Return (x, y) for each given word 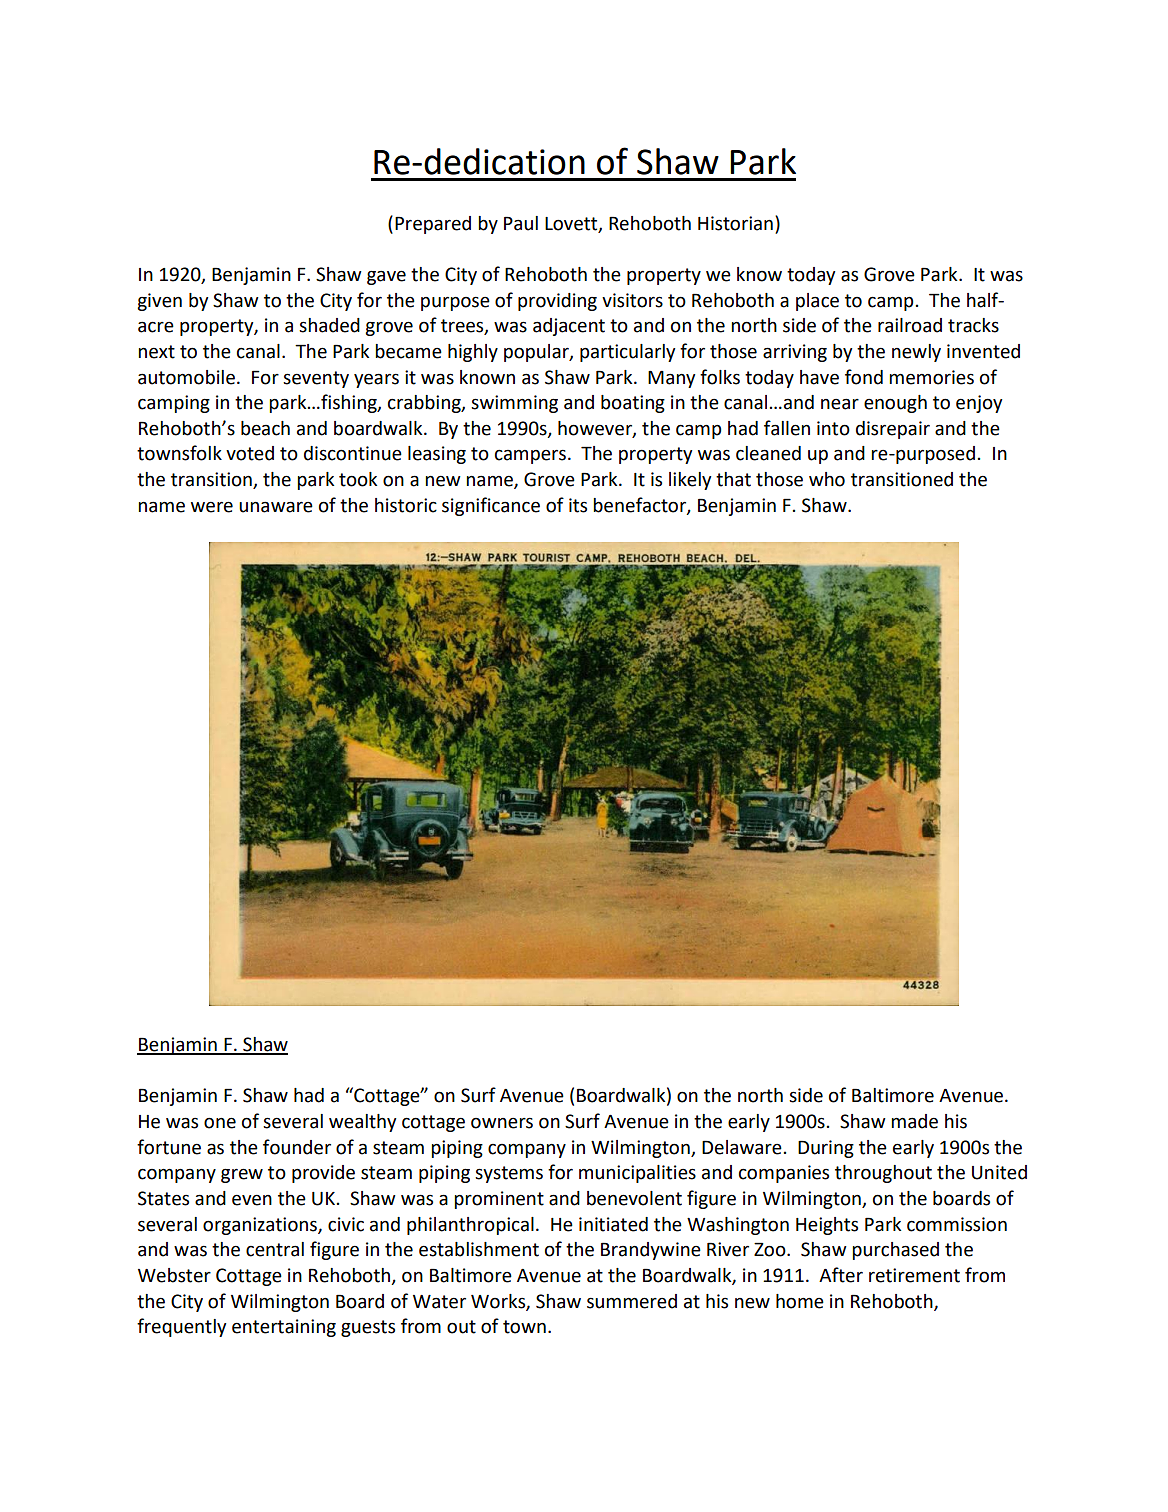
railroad (910, 325)
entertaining (284, 1328)
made (914, 1121)
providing (557, 302)
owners (502, 1123)
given (159, 302)
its (578, 505)
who (827, 479)
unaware (276, 507)
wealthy (362, 1123)
